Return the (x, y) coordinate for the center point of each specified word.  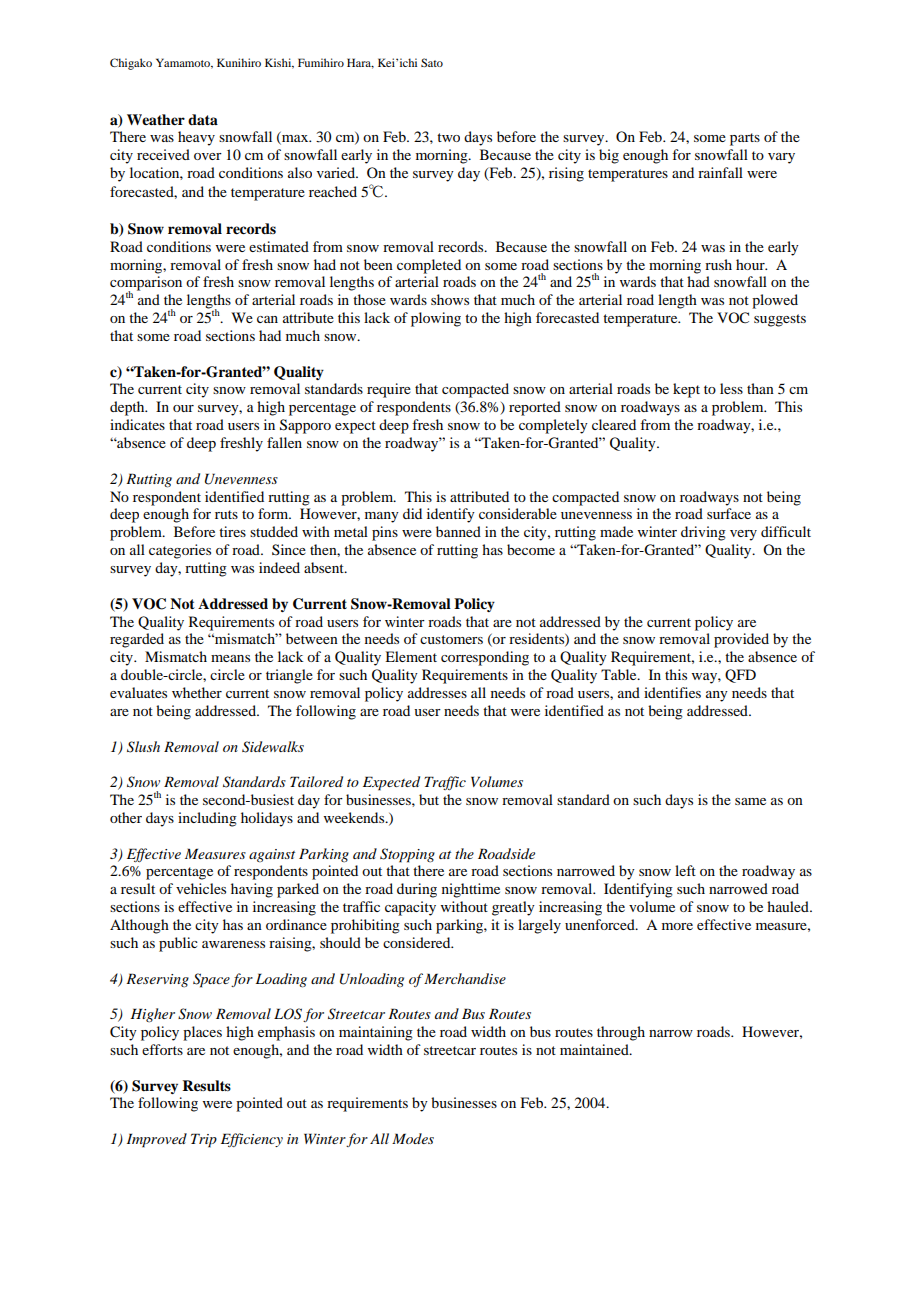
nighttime (471, 890)
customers (451, 639)
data (203, 119)
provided (741, 640)
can (267, 319)
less (731, 388)
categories (180, 551)
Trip (204, 1140)
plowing (436, 319)
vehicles (201, 888)
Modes (413, 1138)
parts (745, 139)
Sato (432, 62)
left (685, 870)
